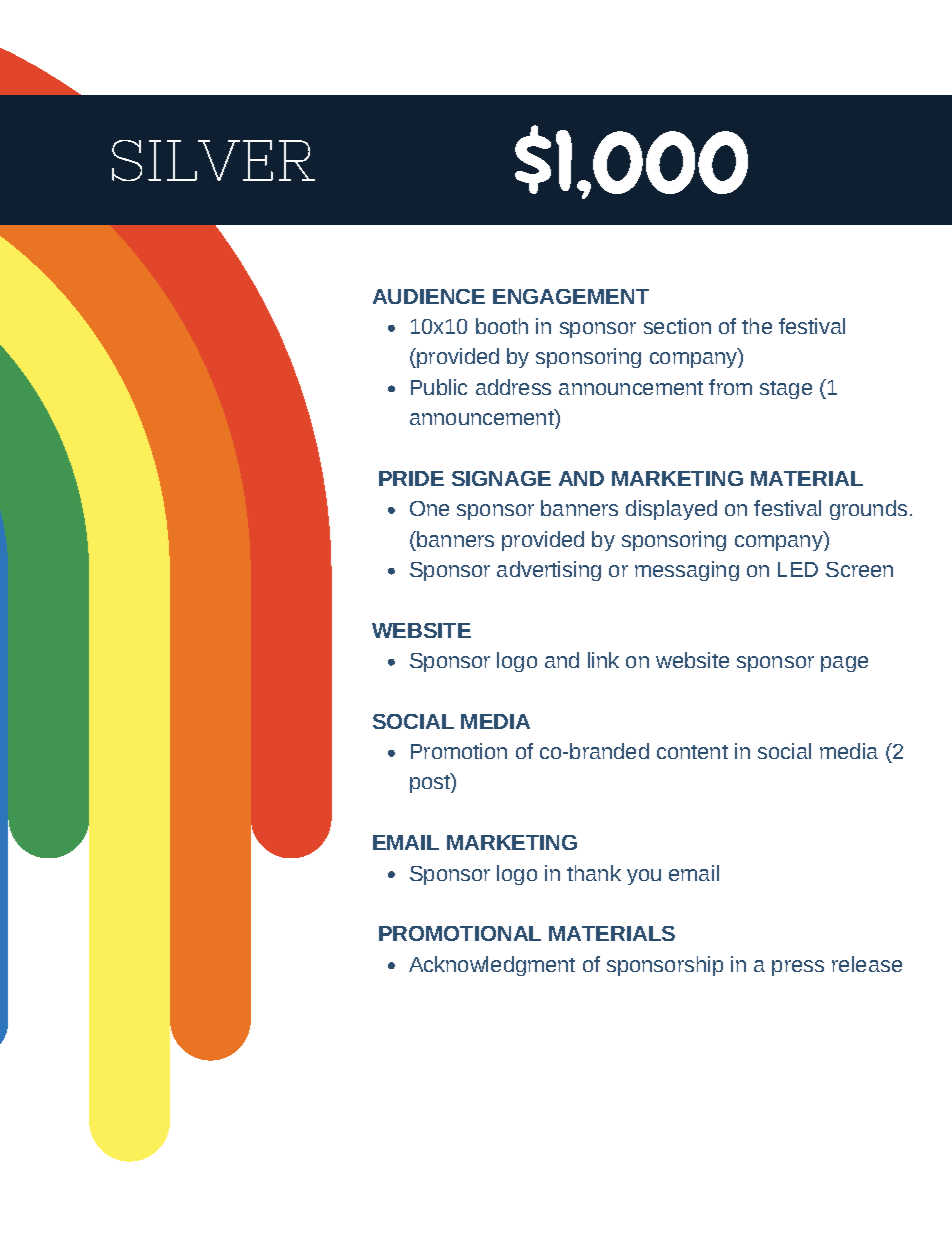  Describe the element at coordinates (429, 508) in the screenshot. I see `One` at that location.
